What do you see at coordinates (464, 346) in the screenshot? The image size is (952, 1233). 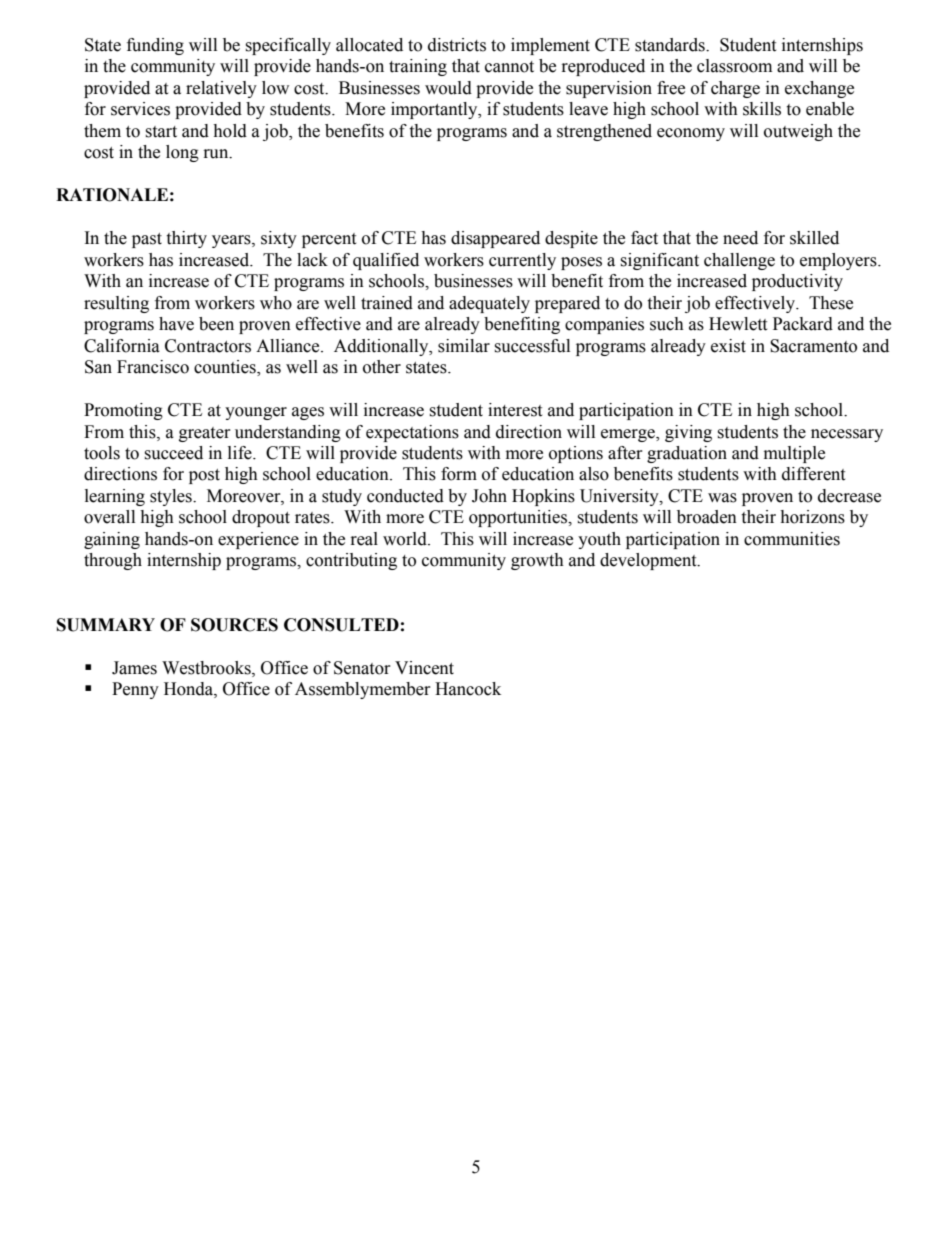 I see `similar` at bounding box center [464, 346].
